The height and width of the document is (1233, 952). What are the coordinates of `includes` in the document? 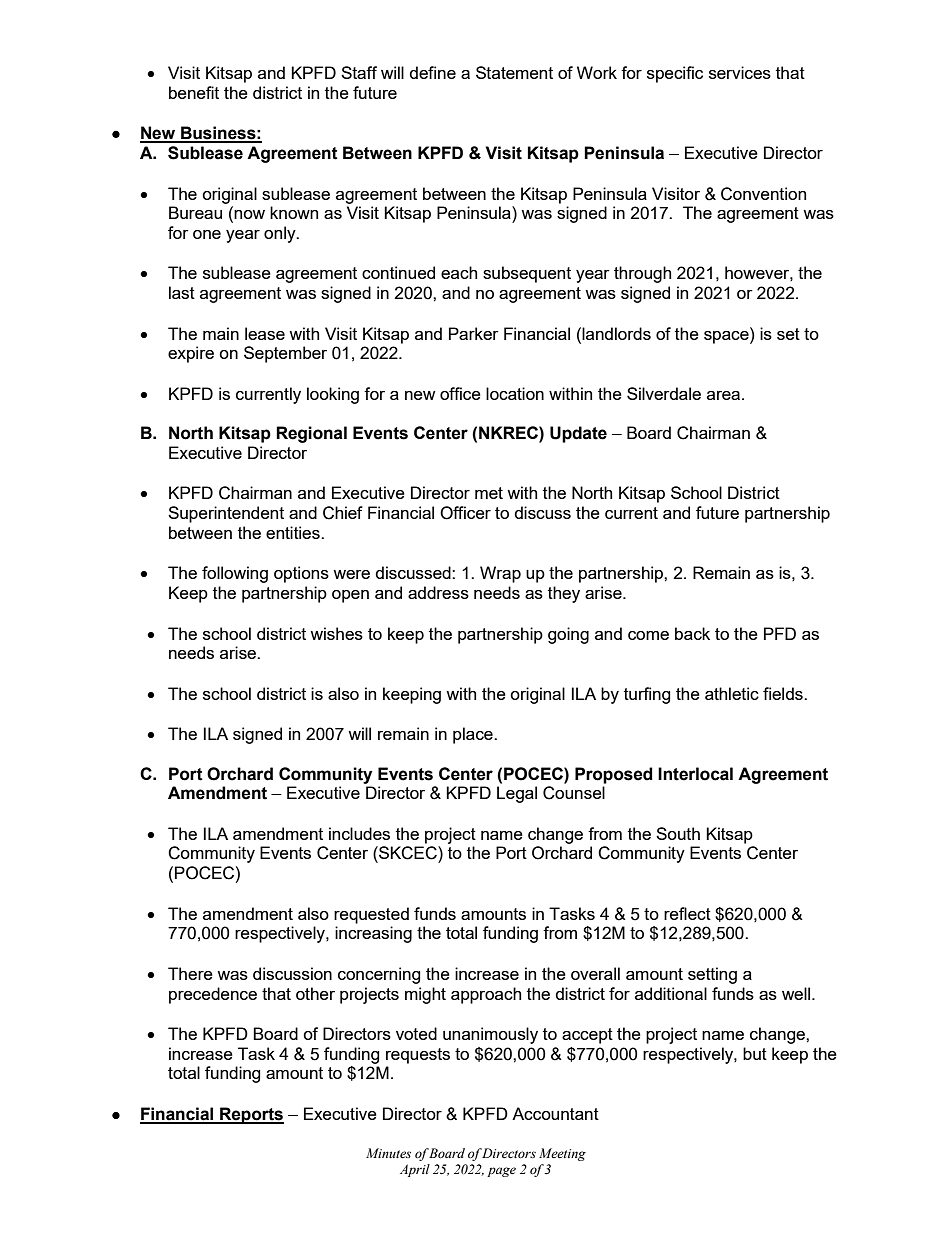 It's located at (359, 833).
